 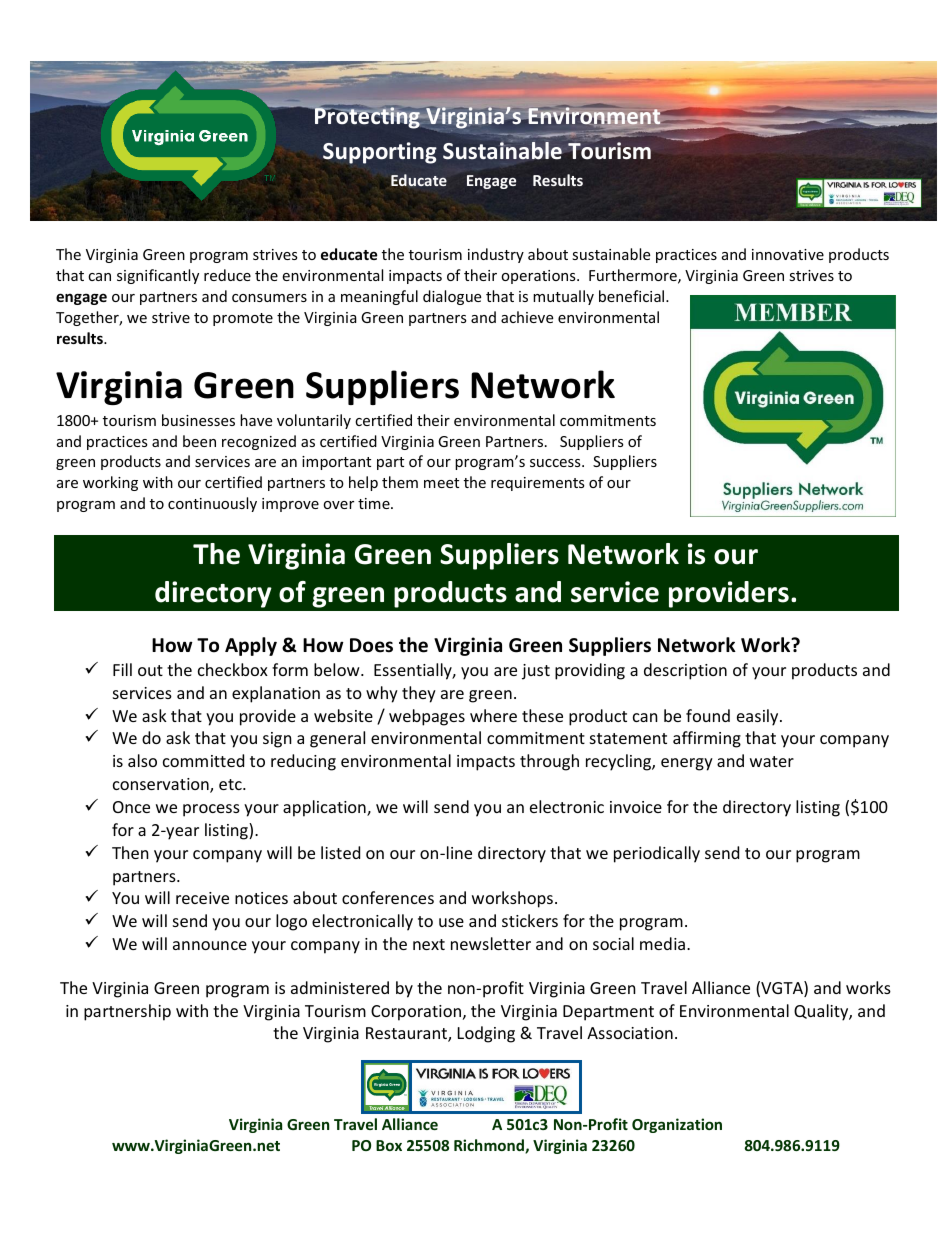 What do you see at coordinates (227, 275) in the document?
I see `reduce` at bounding box center [227, 275].
